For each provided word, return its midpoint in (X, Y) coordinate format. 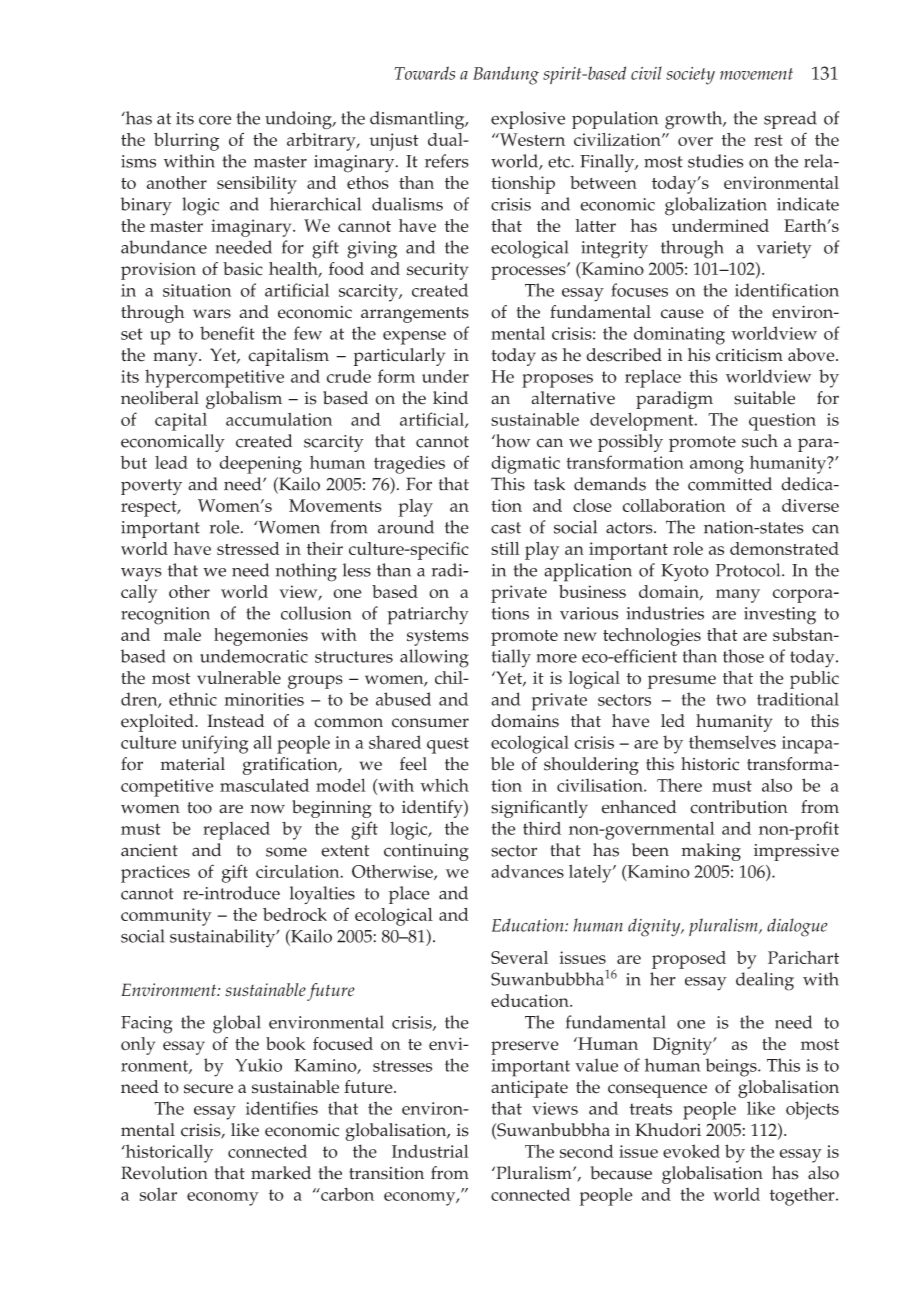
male (182, 635)
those (743, 656)
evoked (691, 1151)
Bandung (506, 75)
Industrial (430, 1151)
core (215, 120)
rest (768, 140)
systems (438, 638)
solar (158, 1194)
